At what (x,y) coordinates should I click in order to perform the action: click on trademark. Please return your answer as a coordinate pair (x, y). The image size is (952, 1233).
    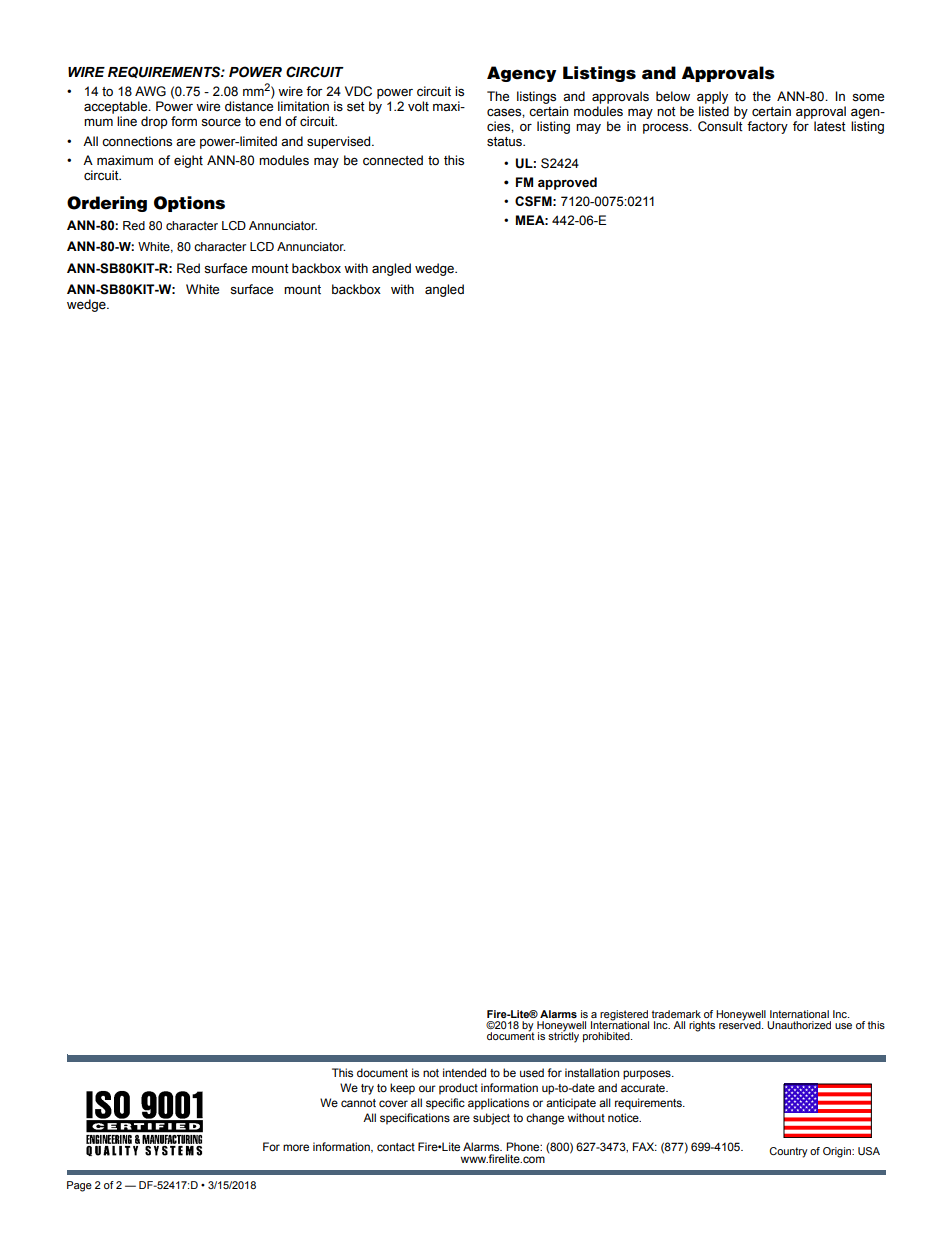
    Looking at the image, I should click on (676, 1014).
